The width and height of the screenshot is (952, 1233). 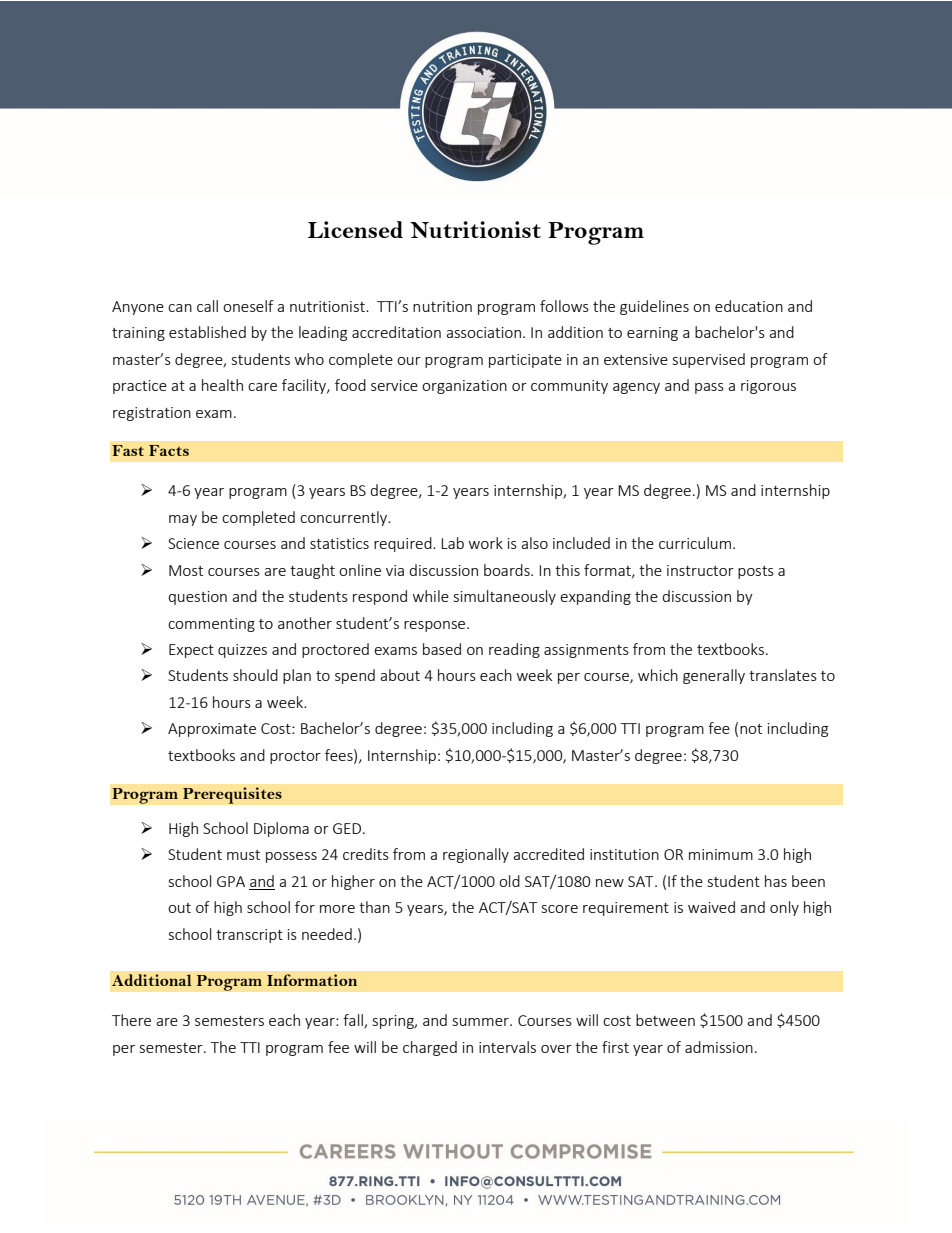 What do you see at coordinates (355, 229) in the screenshot?
I see `Licensed` at bounding box center [355, 229].
